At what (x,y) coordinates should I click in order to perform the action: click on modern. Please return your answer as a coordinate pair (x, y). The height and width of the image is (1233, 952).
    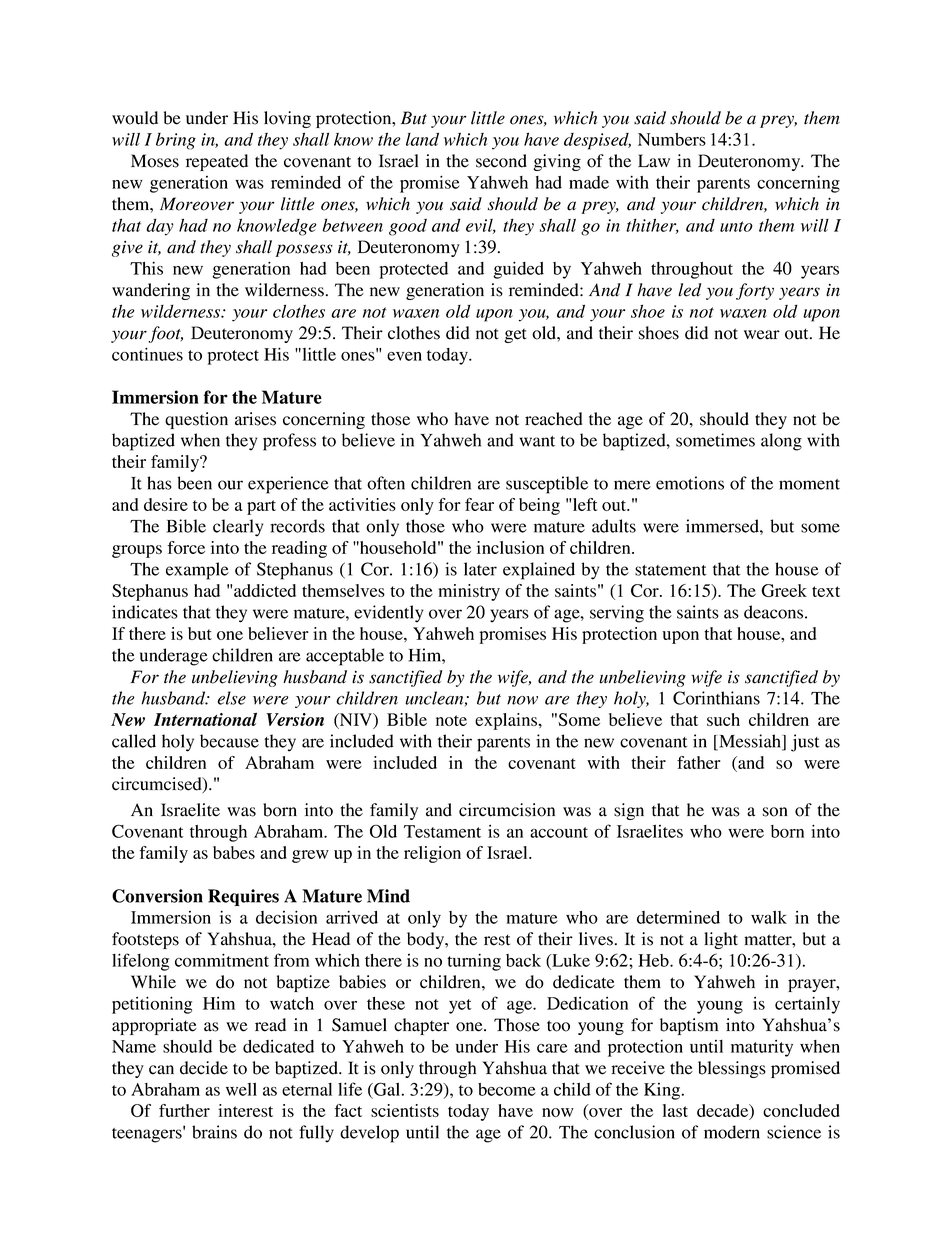
    Looking at the image, I should click on (732, 1132).
